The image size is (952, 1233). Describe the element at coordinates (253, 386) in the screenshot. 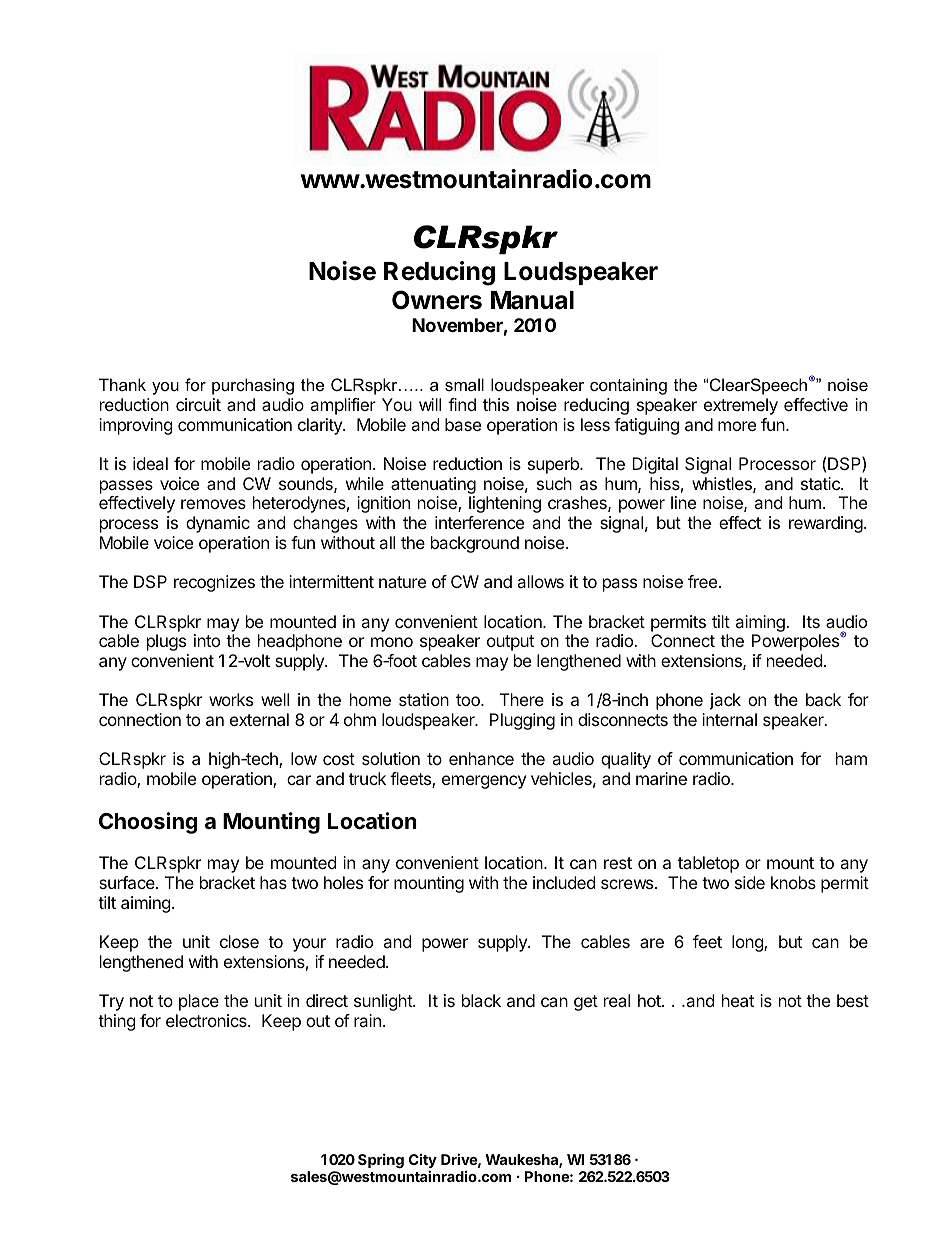

I see `purchasing` at that location.
